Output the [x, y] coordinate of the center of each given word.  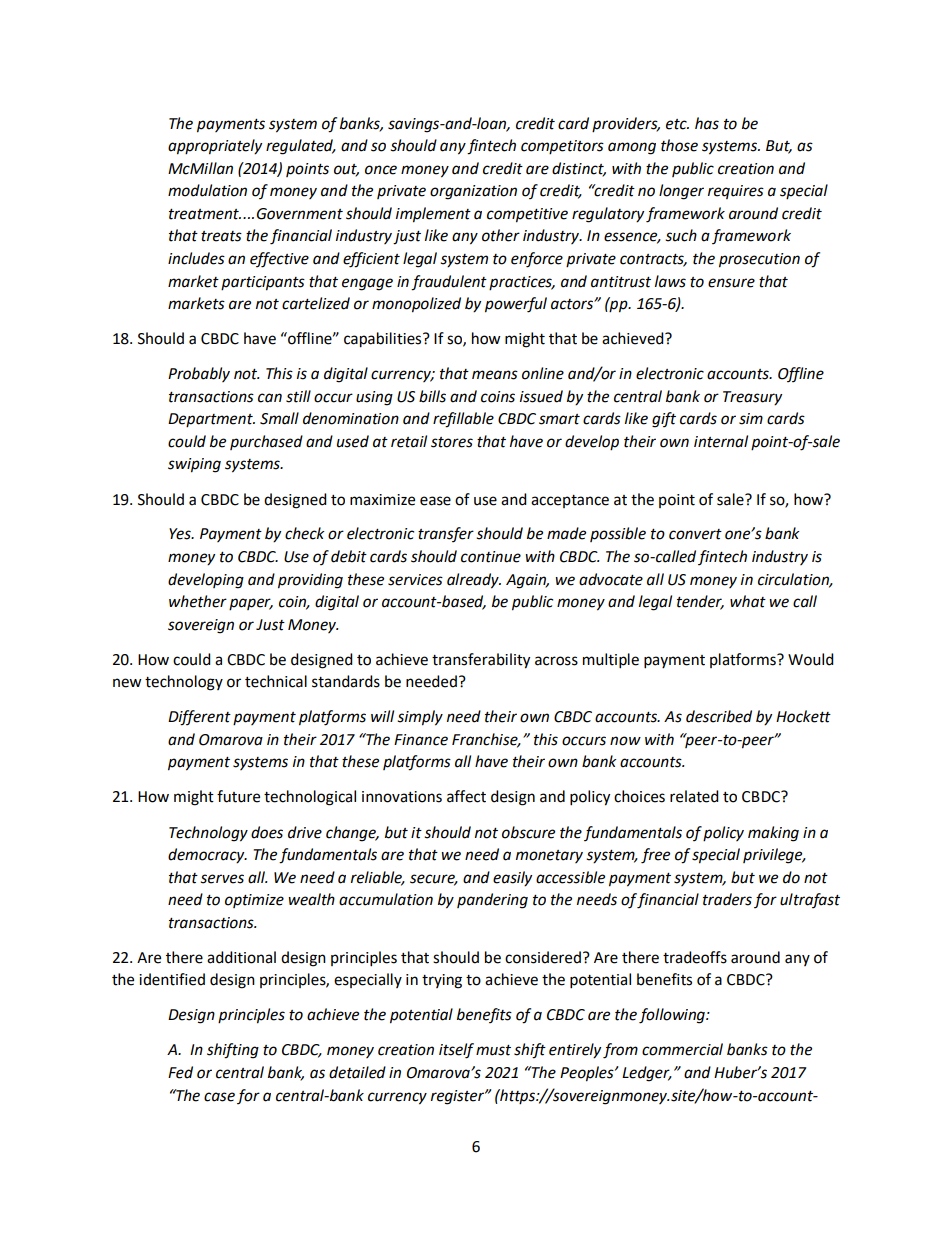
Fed [180, 1072]
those [679, 145]
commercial [682, 1049]
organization [473, 192]
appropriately [215, 147]
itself [456, 1051]
